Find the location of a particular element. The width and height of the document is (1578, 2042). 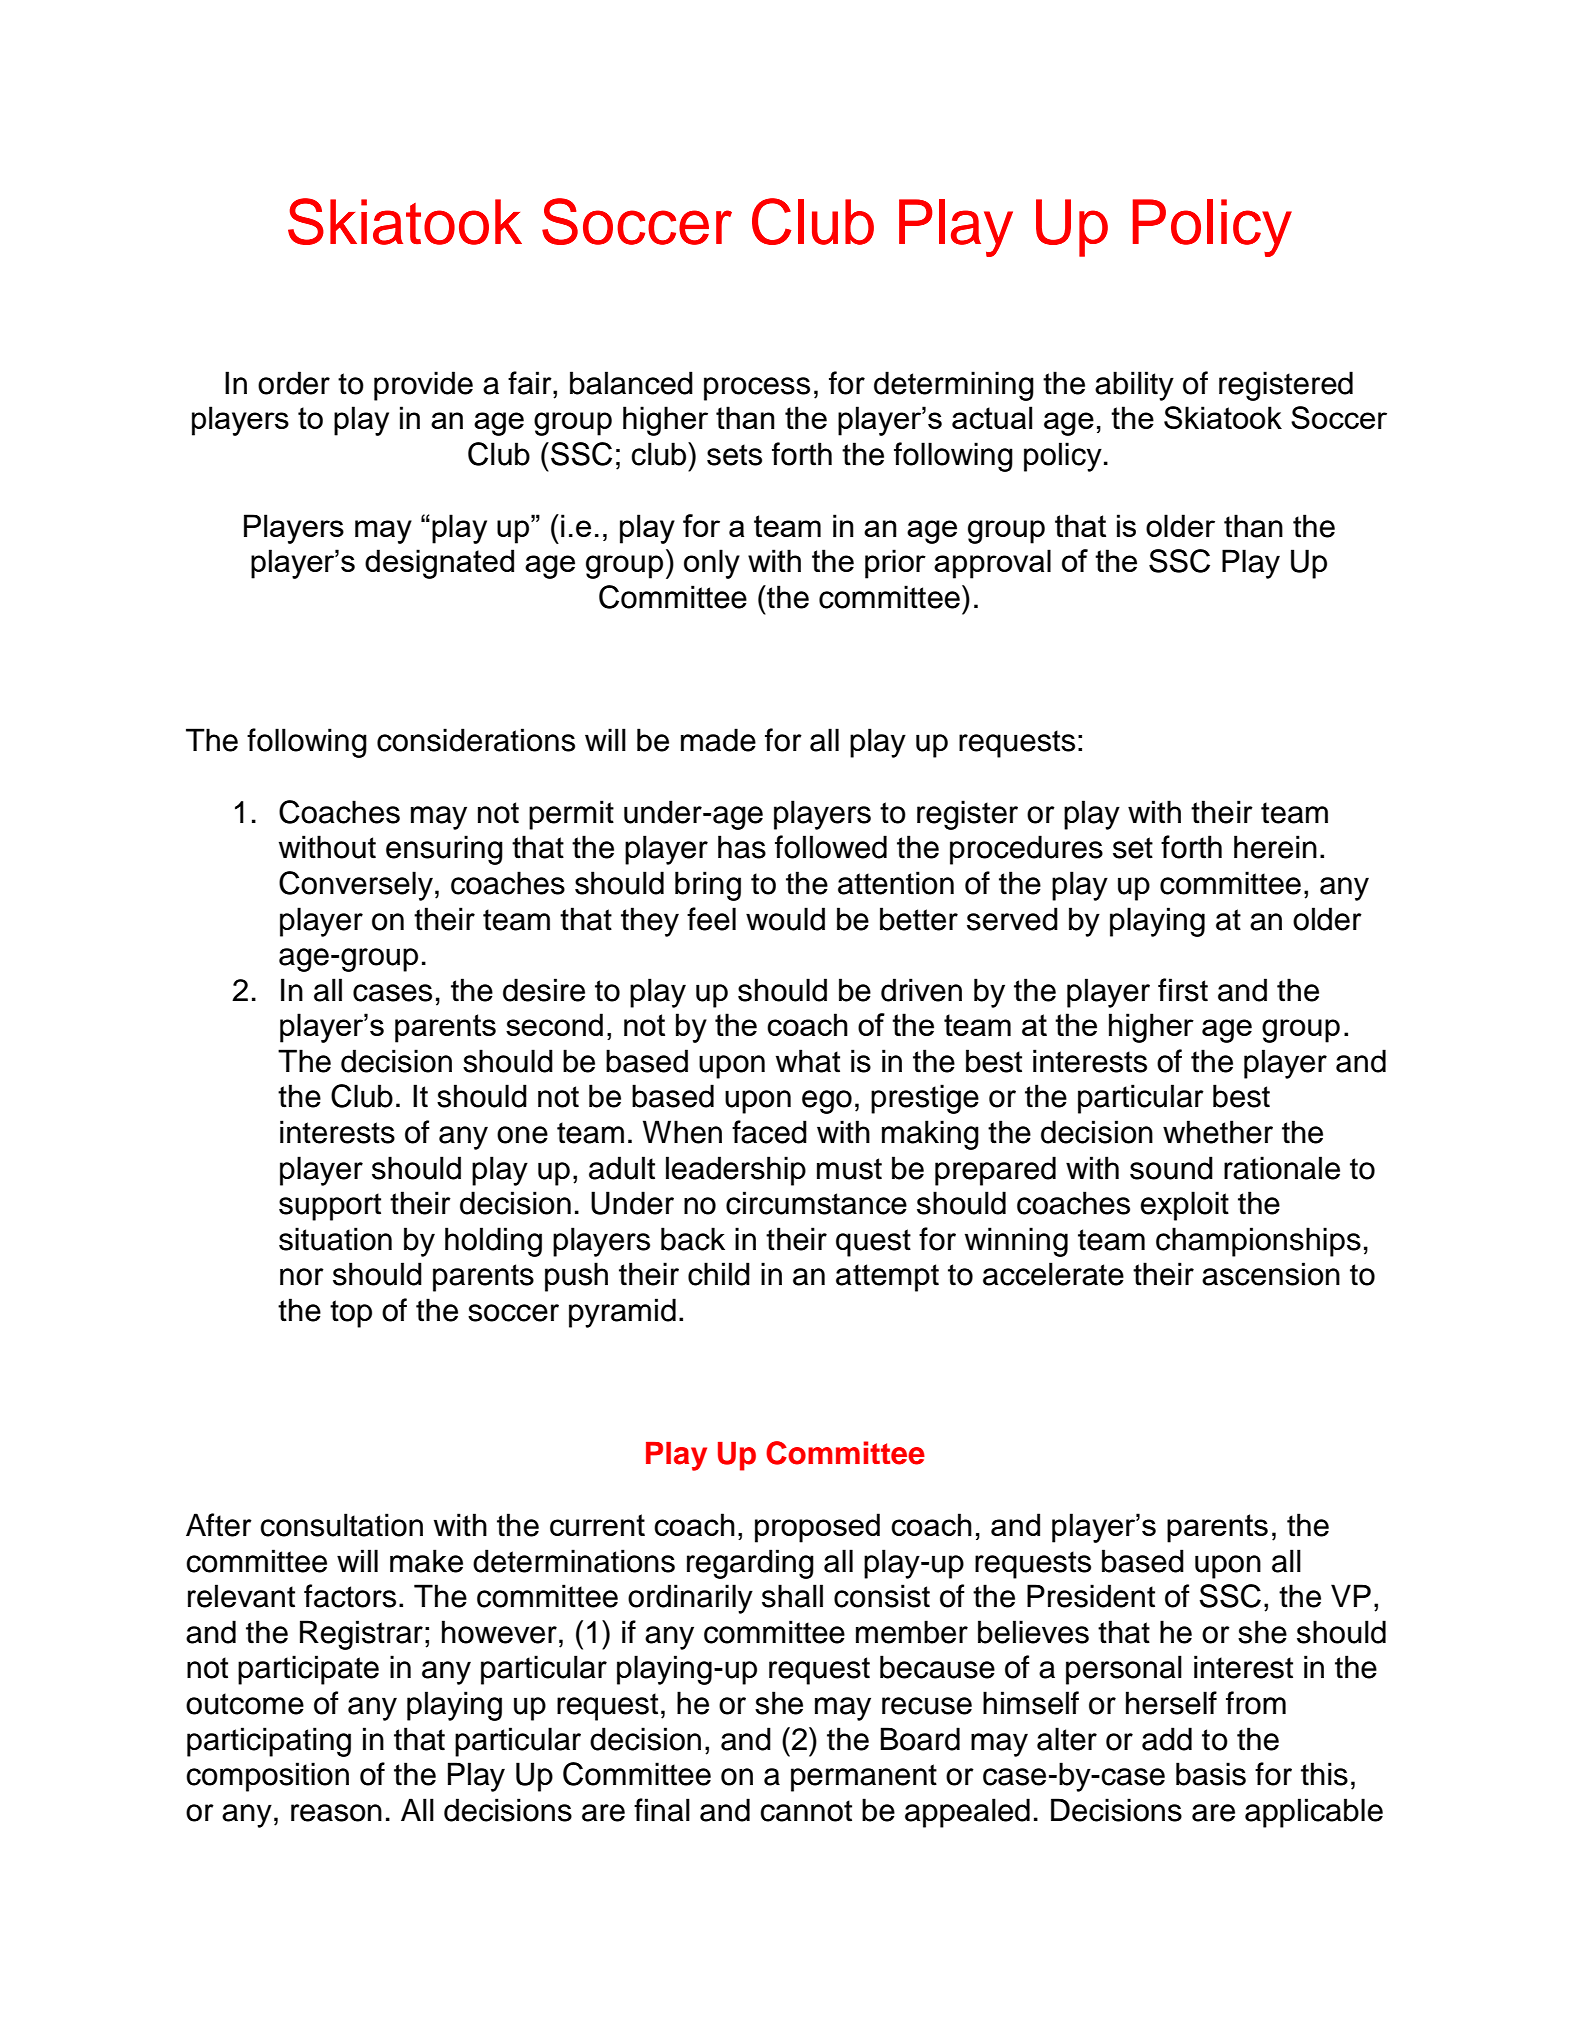

order is located at coordinates (294, 383).
